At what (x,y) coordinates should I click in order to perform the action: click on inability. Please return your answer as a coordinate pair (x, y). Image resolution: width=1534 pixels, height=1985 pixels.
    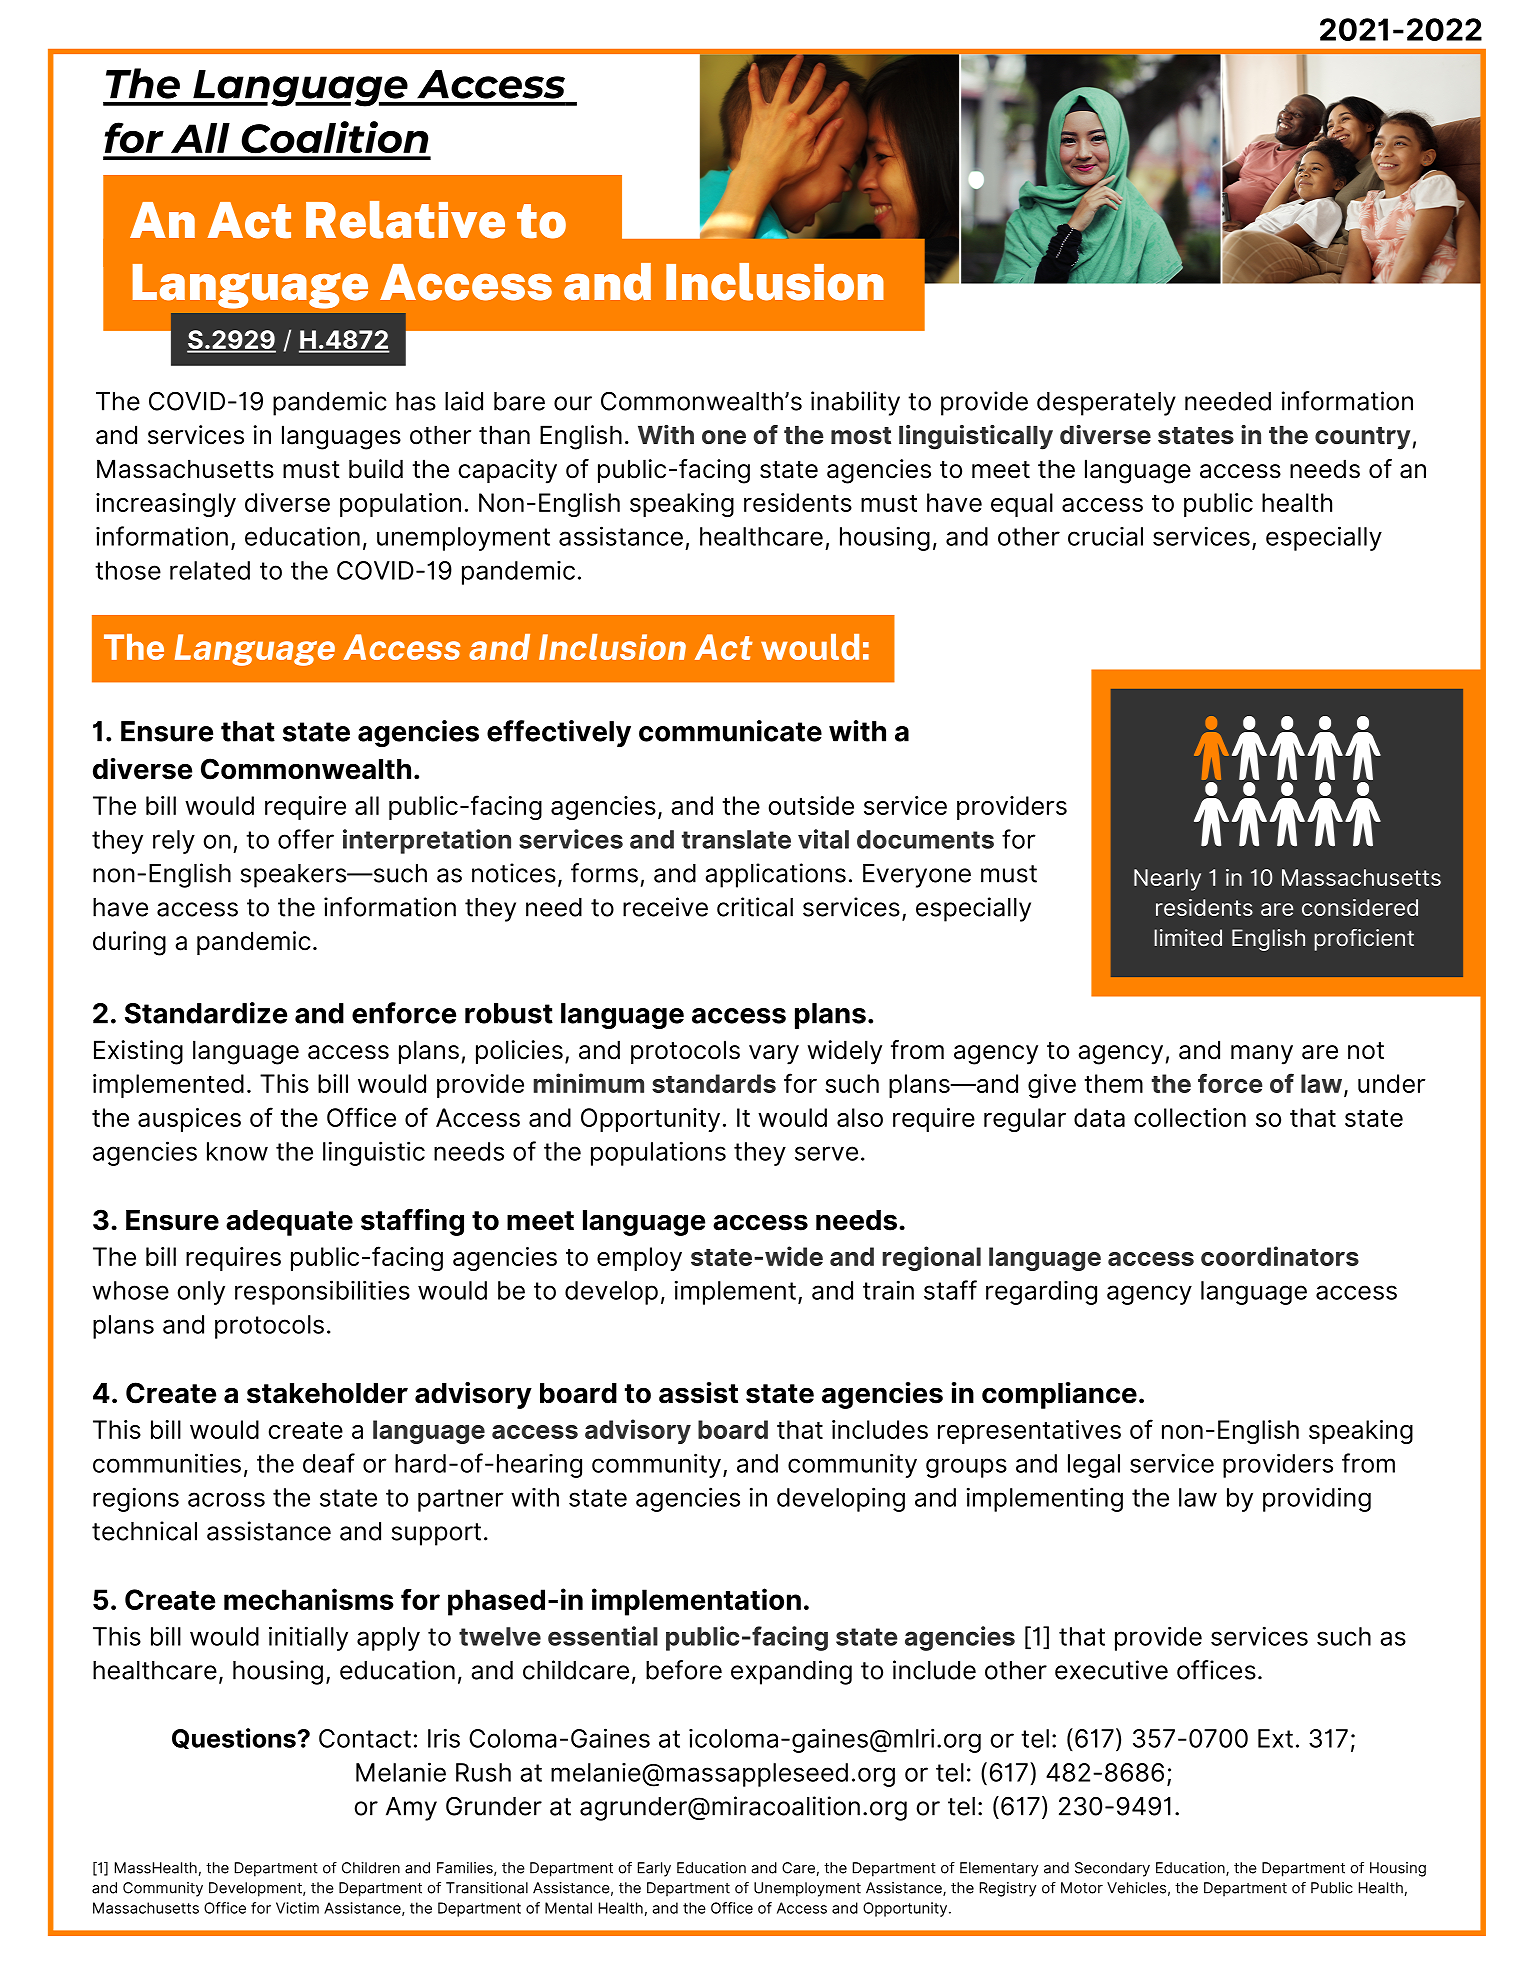
    Looking at the image, I should click on (855, 403).
